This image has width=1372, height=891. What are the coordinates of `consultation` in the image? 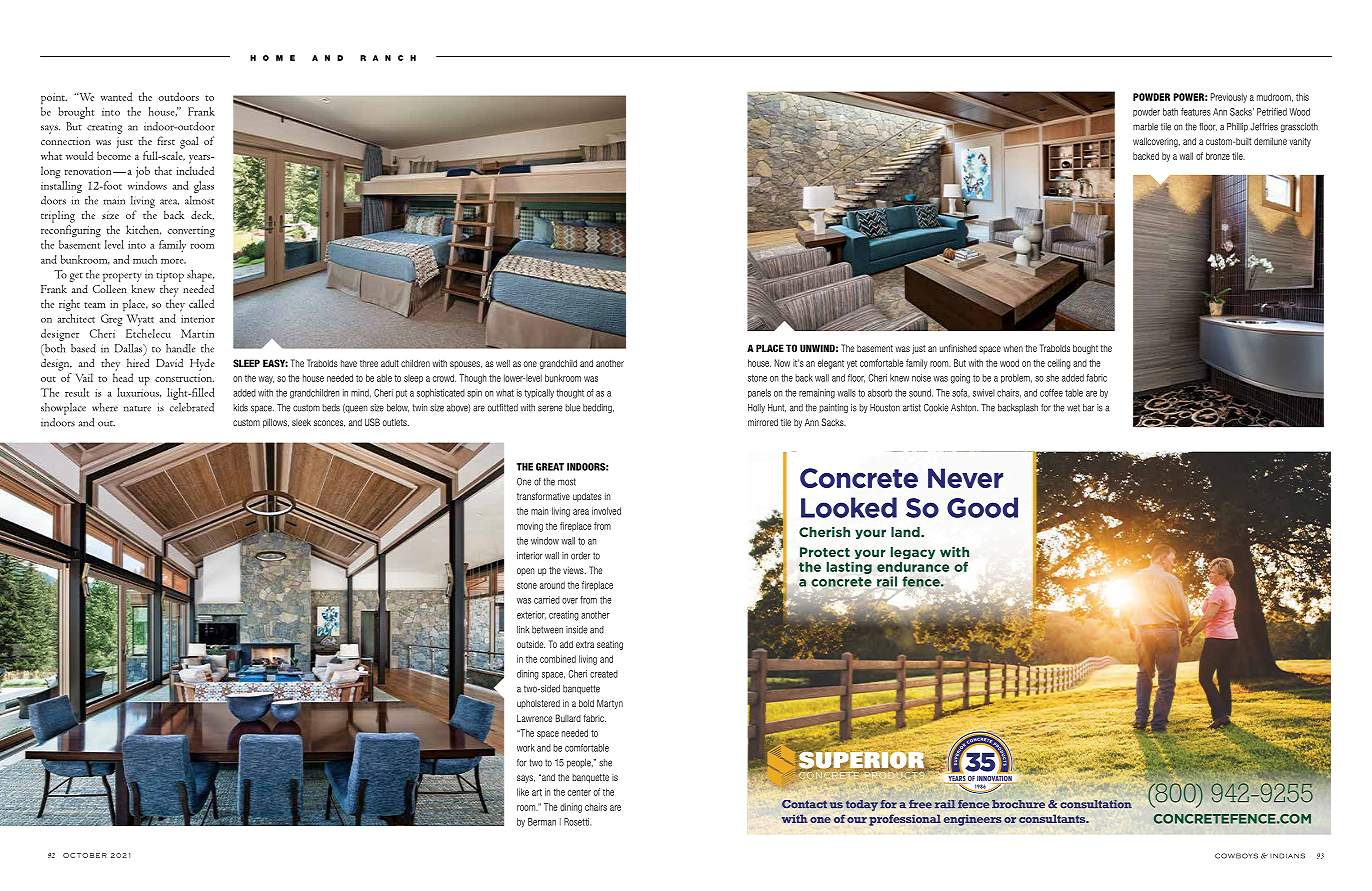 It's located at (1096, 804).
